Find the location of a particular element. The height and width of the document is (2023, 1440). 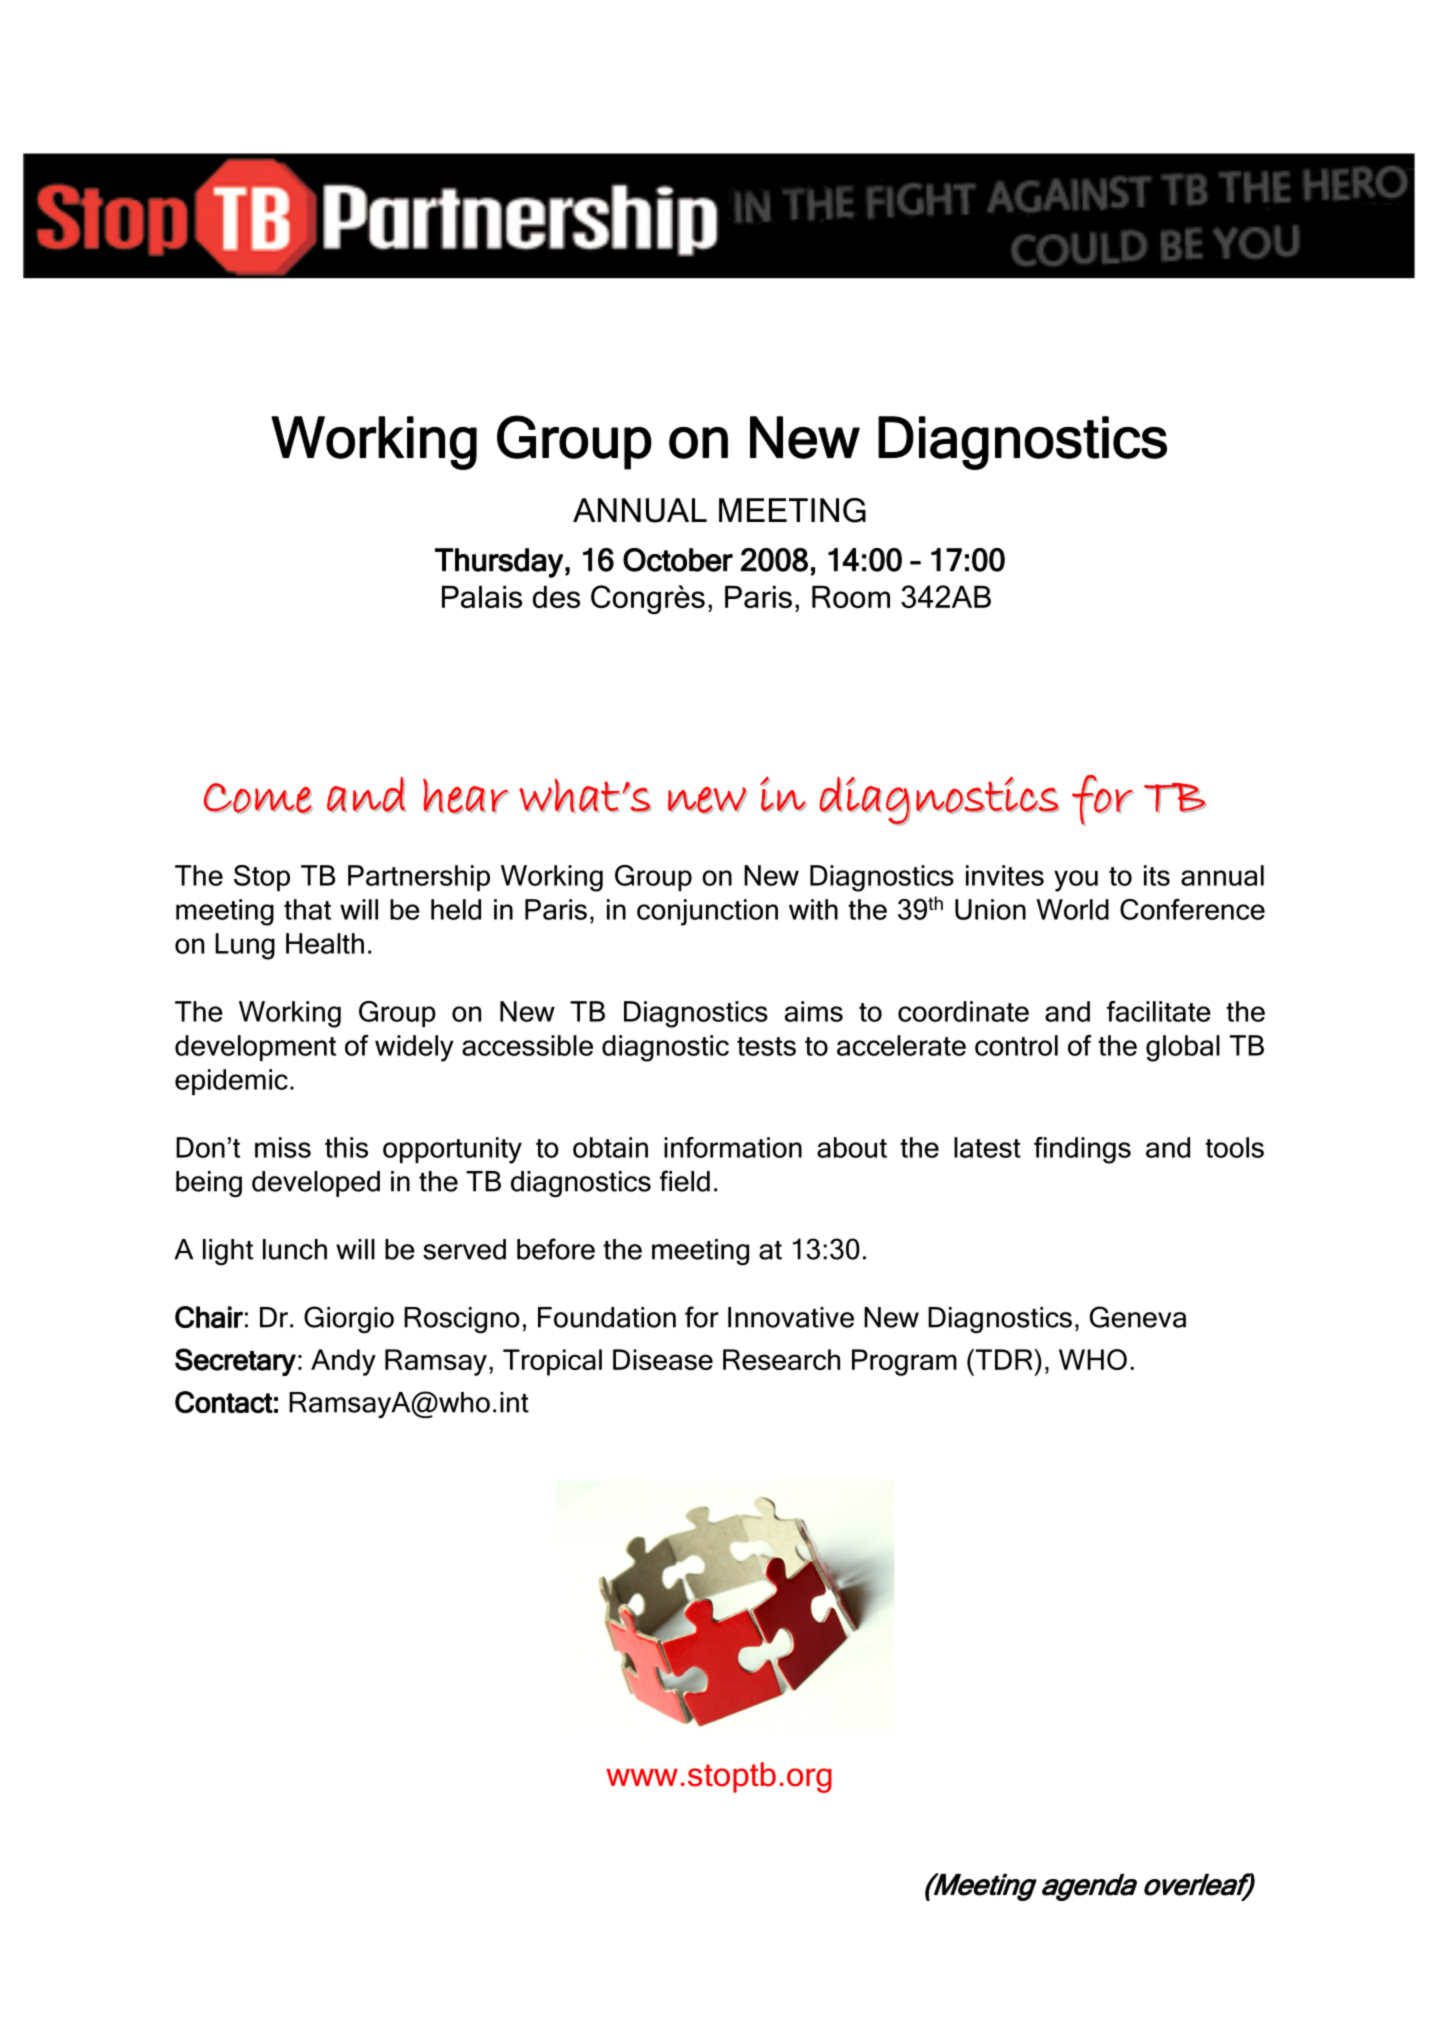

findings is located at coordinates (1082, 1150).
